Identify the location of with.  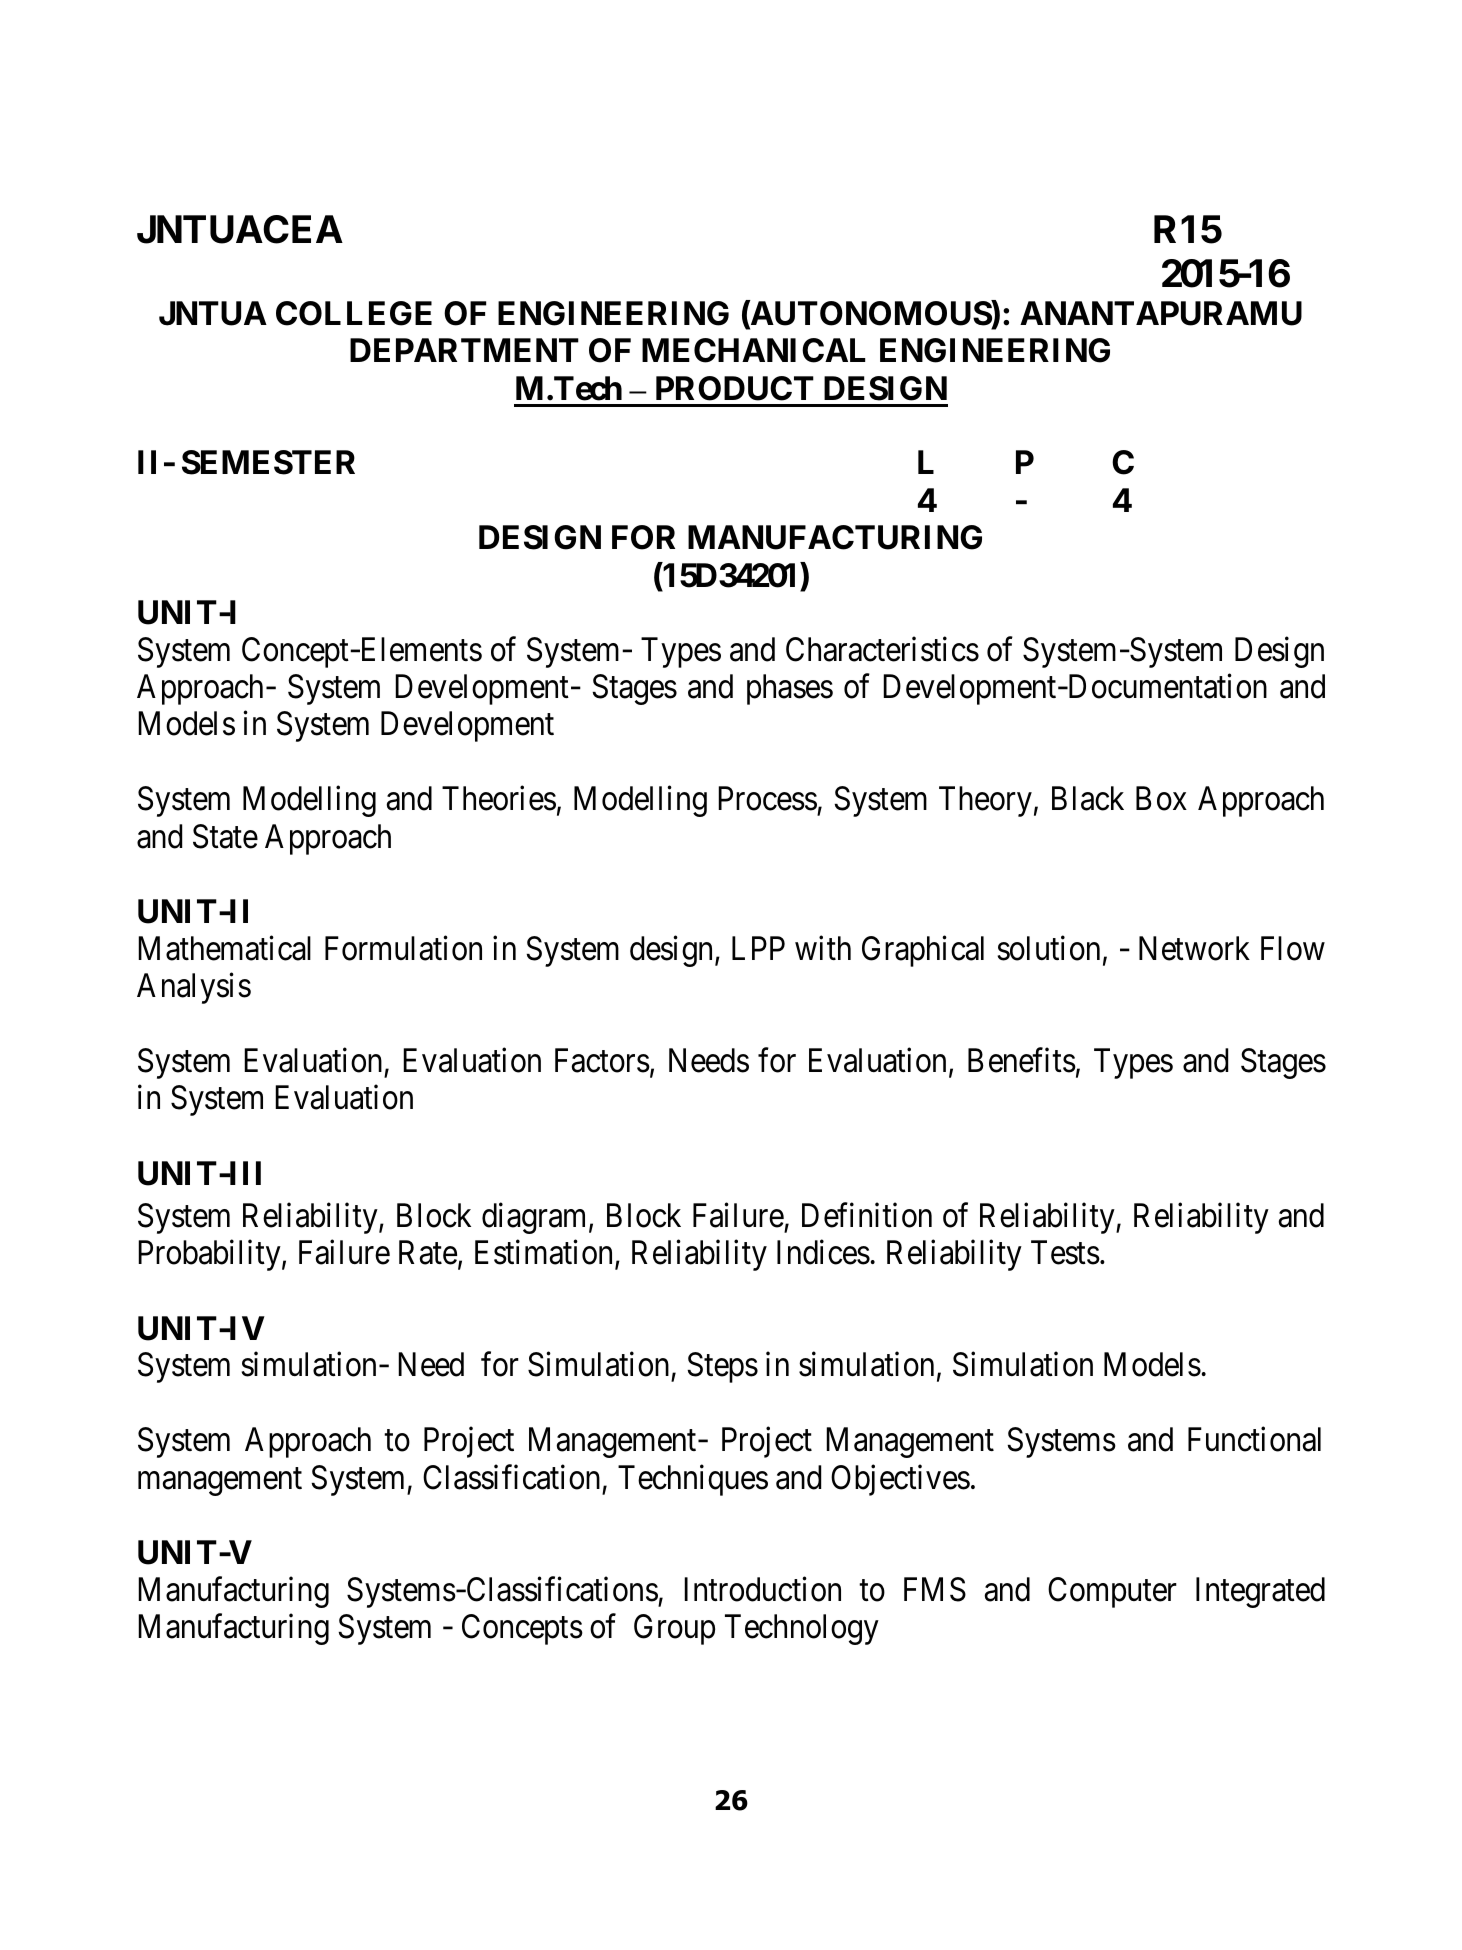
(823, 948).
